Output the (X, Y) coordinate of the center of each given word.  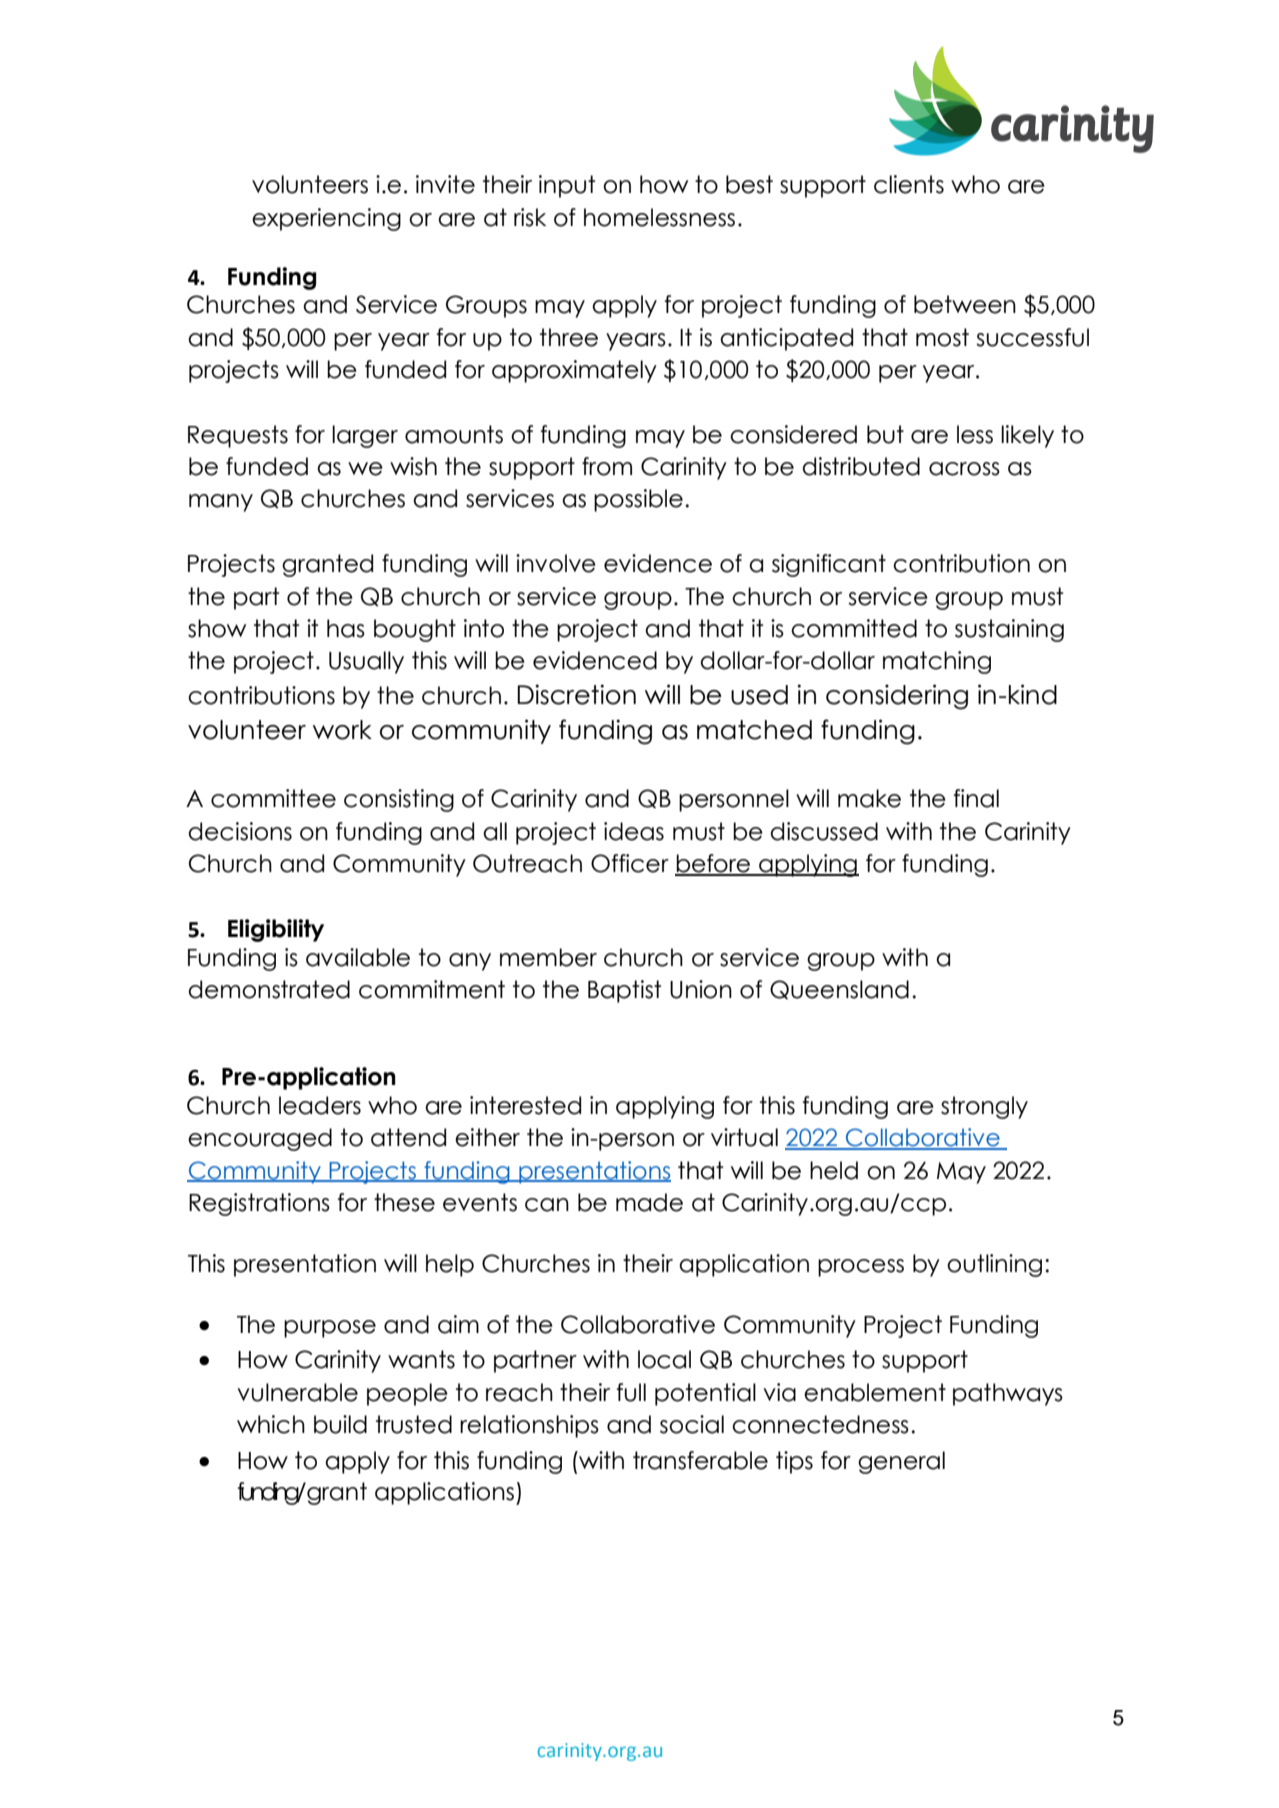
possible (638, 500)
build (340, 1424)
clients (909, 184)
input (567, 186)
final (976, 798)
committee (273, 798)
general (901, 1462)
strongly (984, 1107)
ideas (634, 831)
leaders (320, 1105)
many (221, 503)
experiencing (326, 219)
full (631, 1392)
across (964, 469)
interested (525, 1105)
